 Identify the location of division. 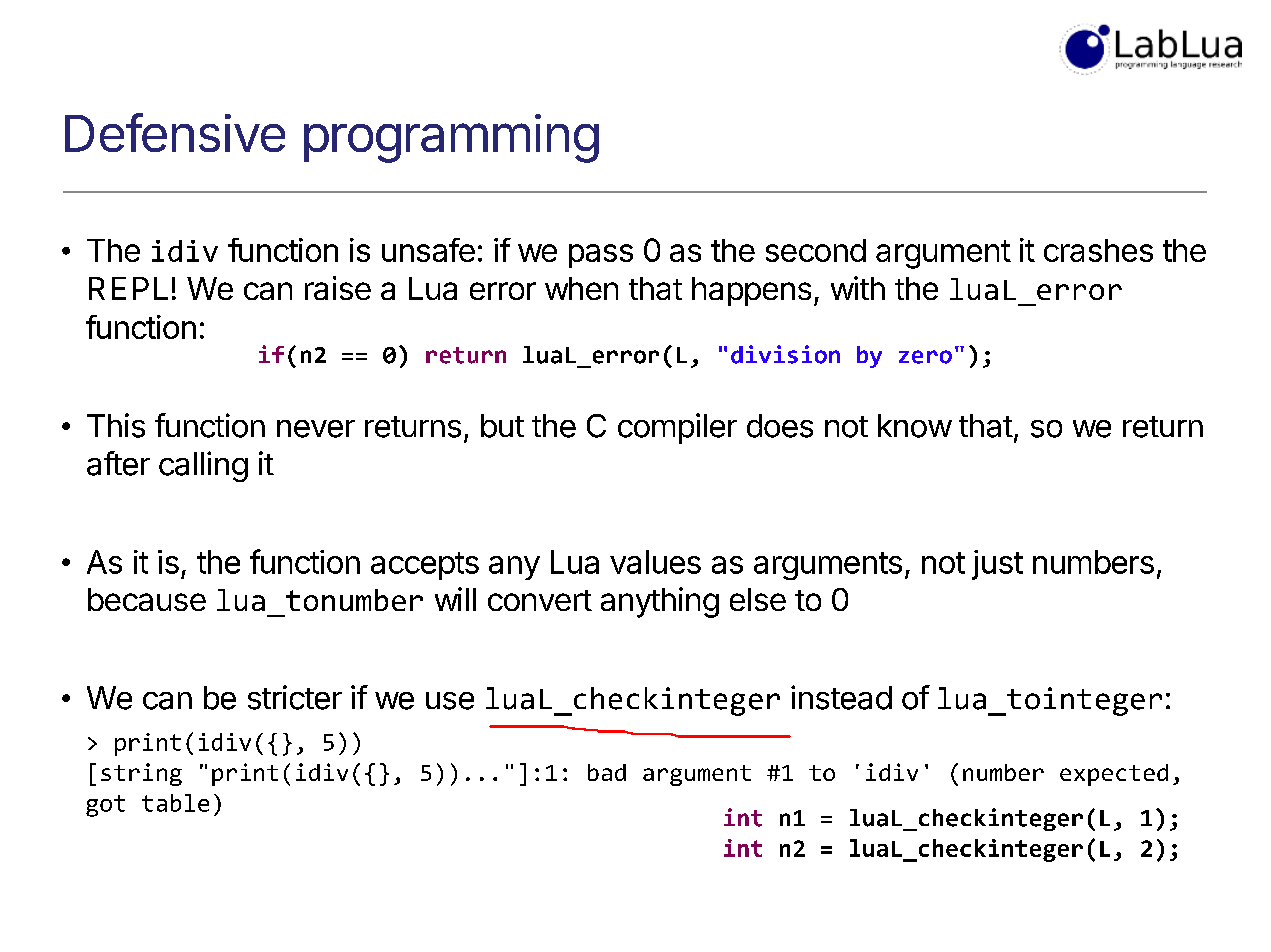
(785, 354).
